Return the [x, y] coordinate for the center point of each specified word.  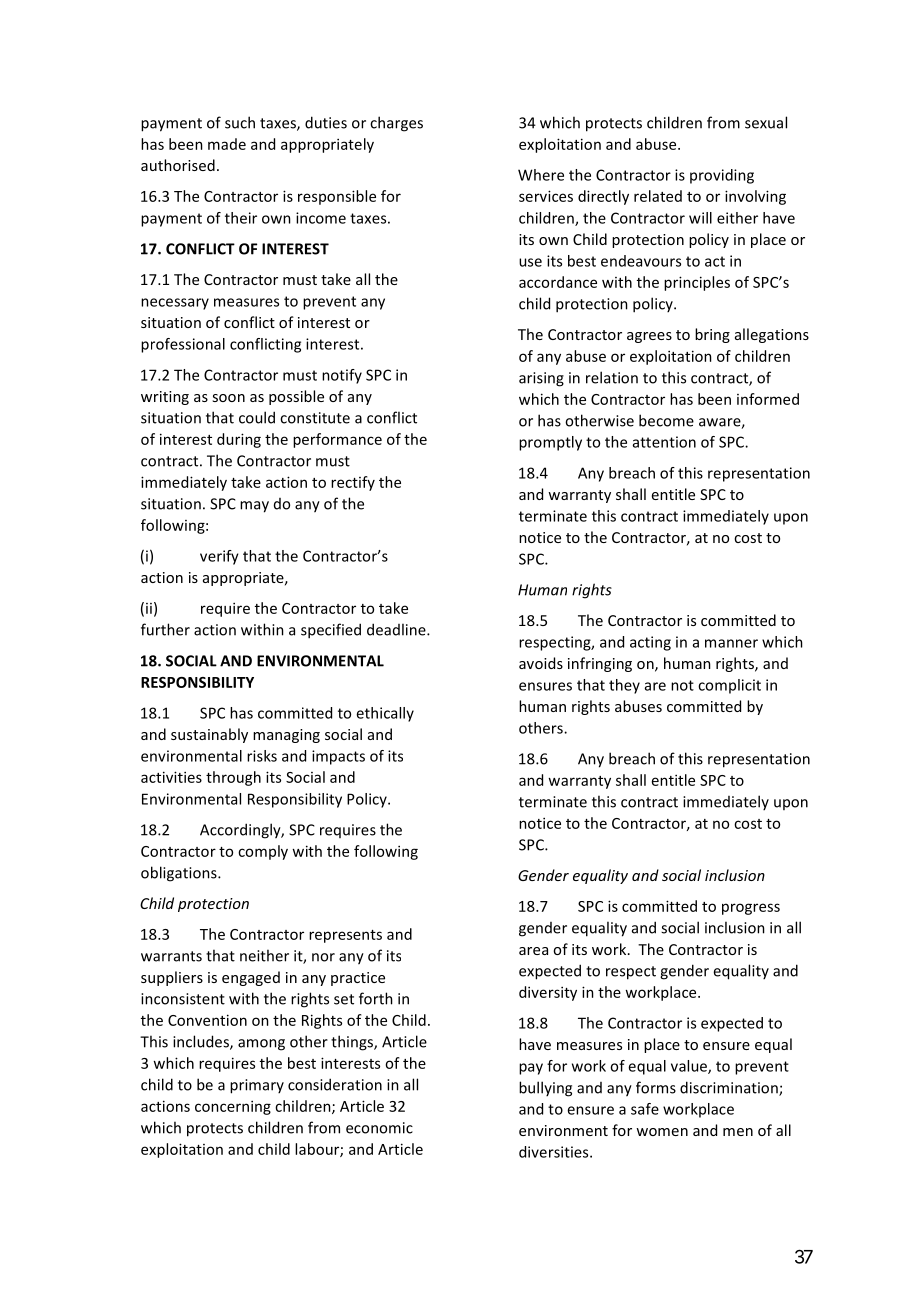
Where [541, 175]
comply [263, 852]
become [666, 420]
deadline [397, 629]
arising [541, 379]
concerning [233, 1107]
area [533, 951]
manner [731, 643]
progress [751, 909]
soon [228, 398]
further [165, 629]
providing [722, 176]
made [227, 144]
